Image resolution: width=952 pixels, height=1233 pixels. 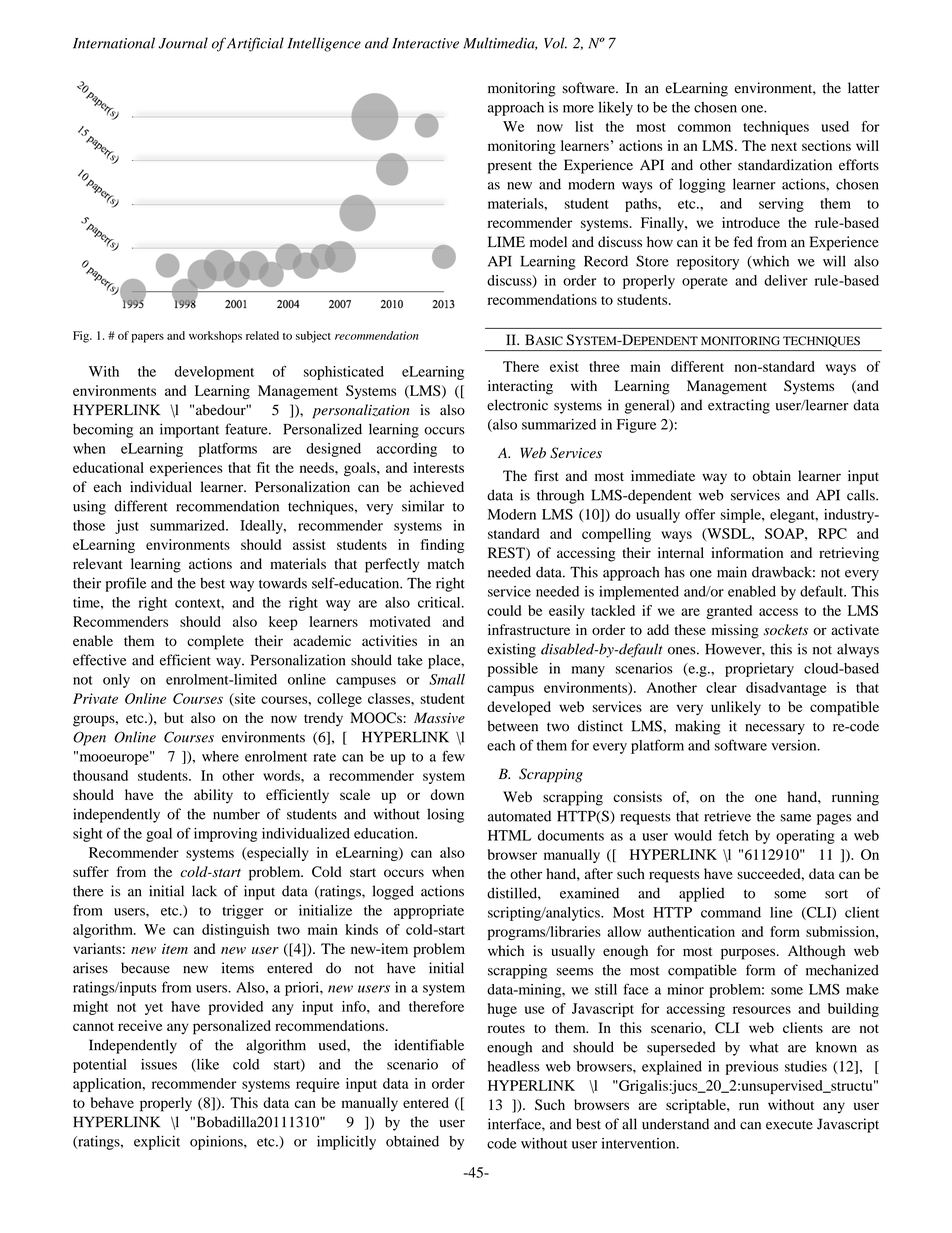 What do you see at coordinates (506, 241) in the screenshot?
I see `LIME` at bounding box center [506, 241].
